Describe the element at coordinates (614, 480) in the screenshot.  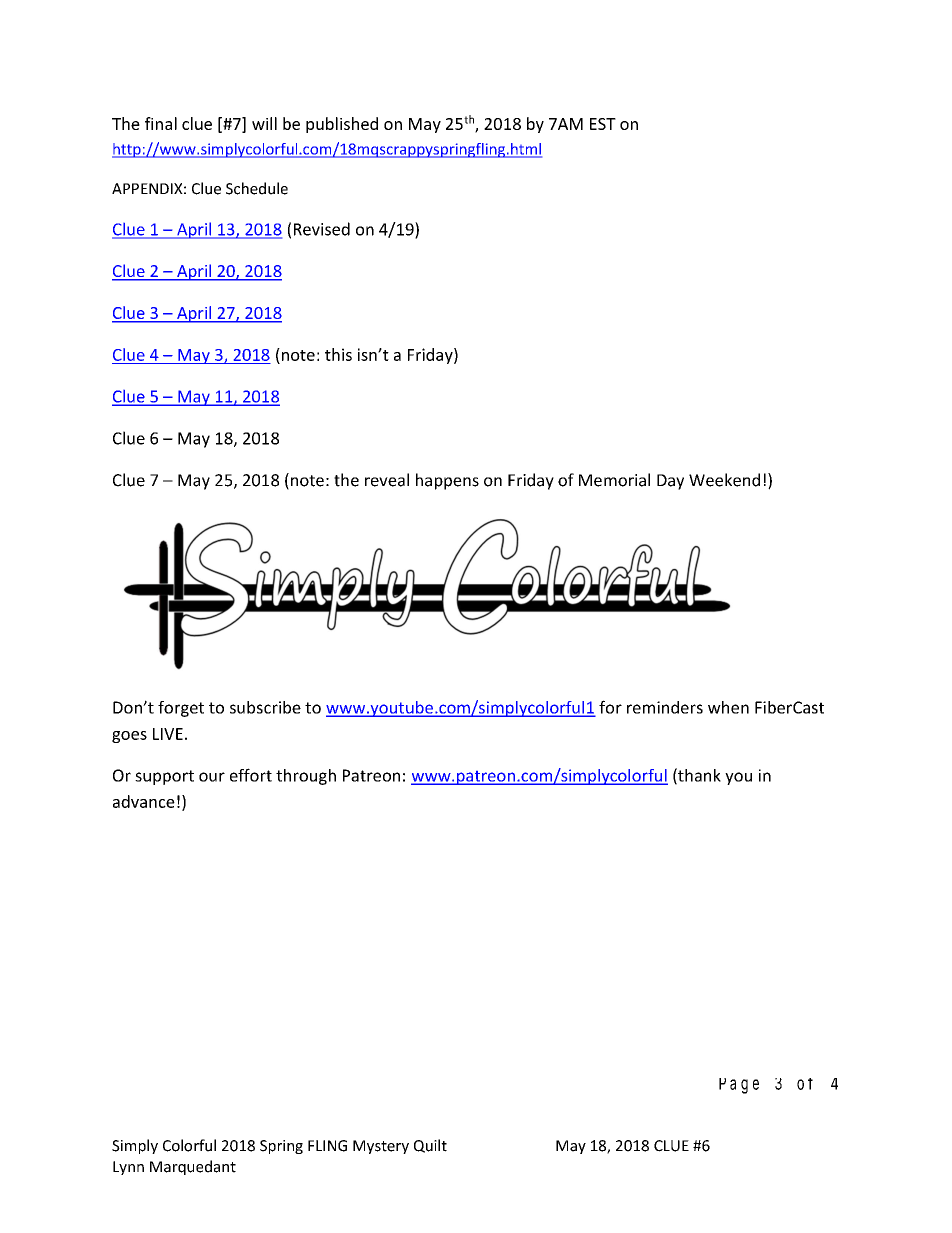
I see `Memorial` at that location.
